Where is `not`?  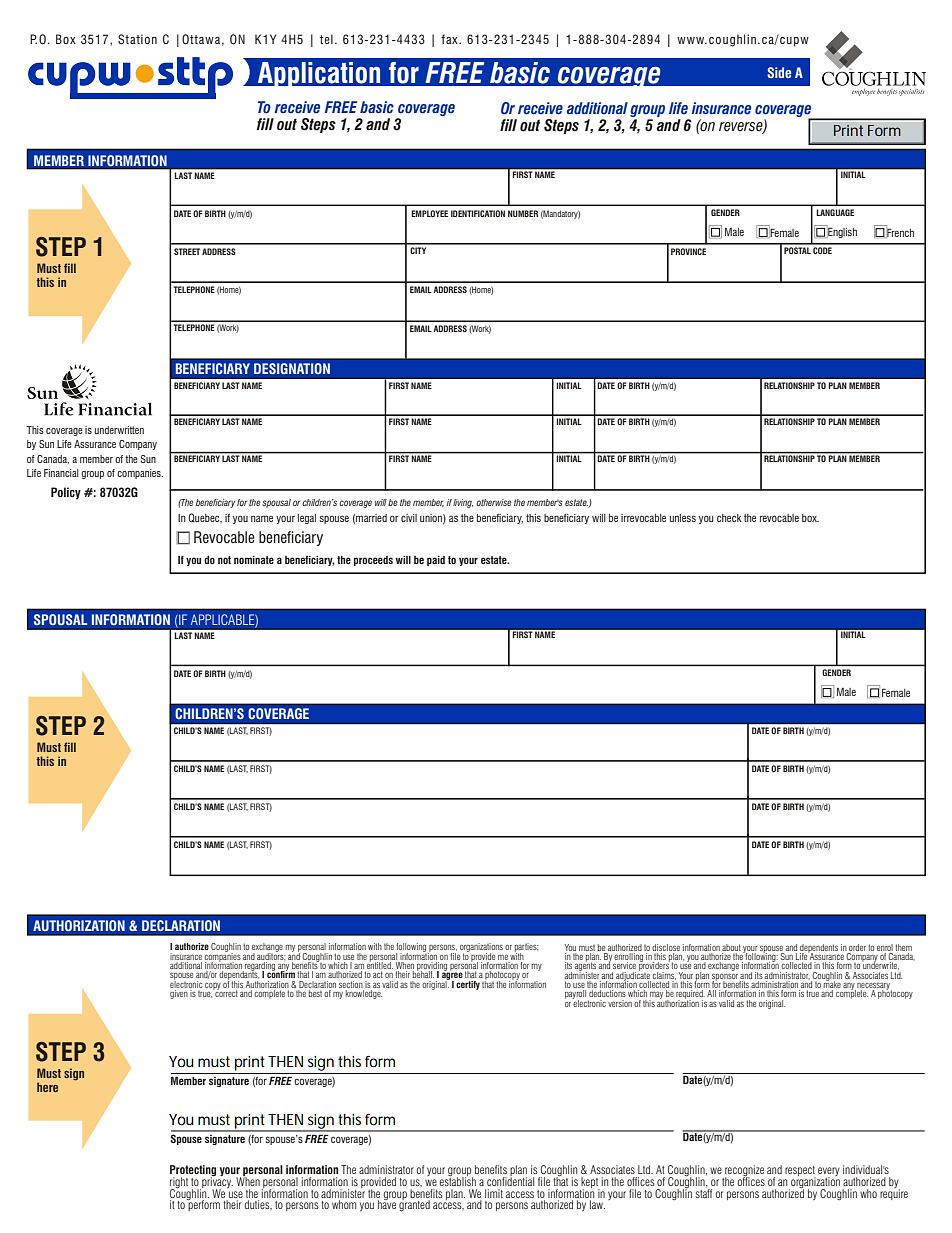
not is located at coordinates (224, 560).
